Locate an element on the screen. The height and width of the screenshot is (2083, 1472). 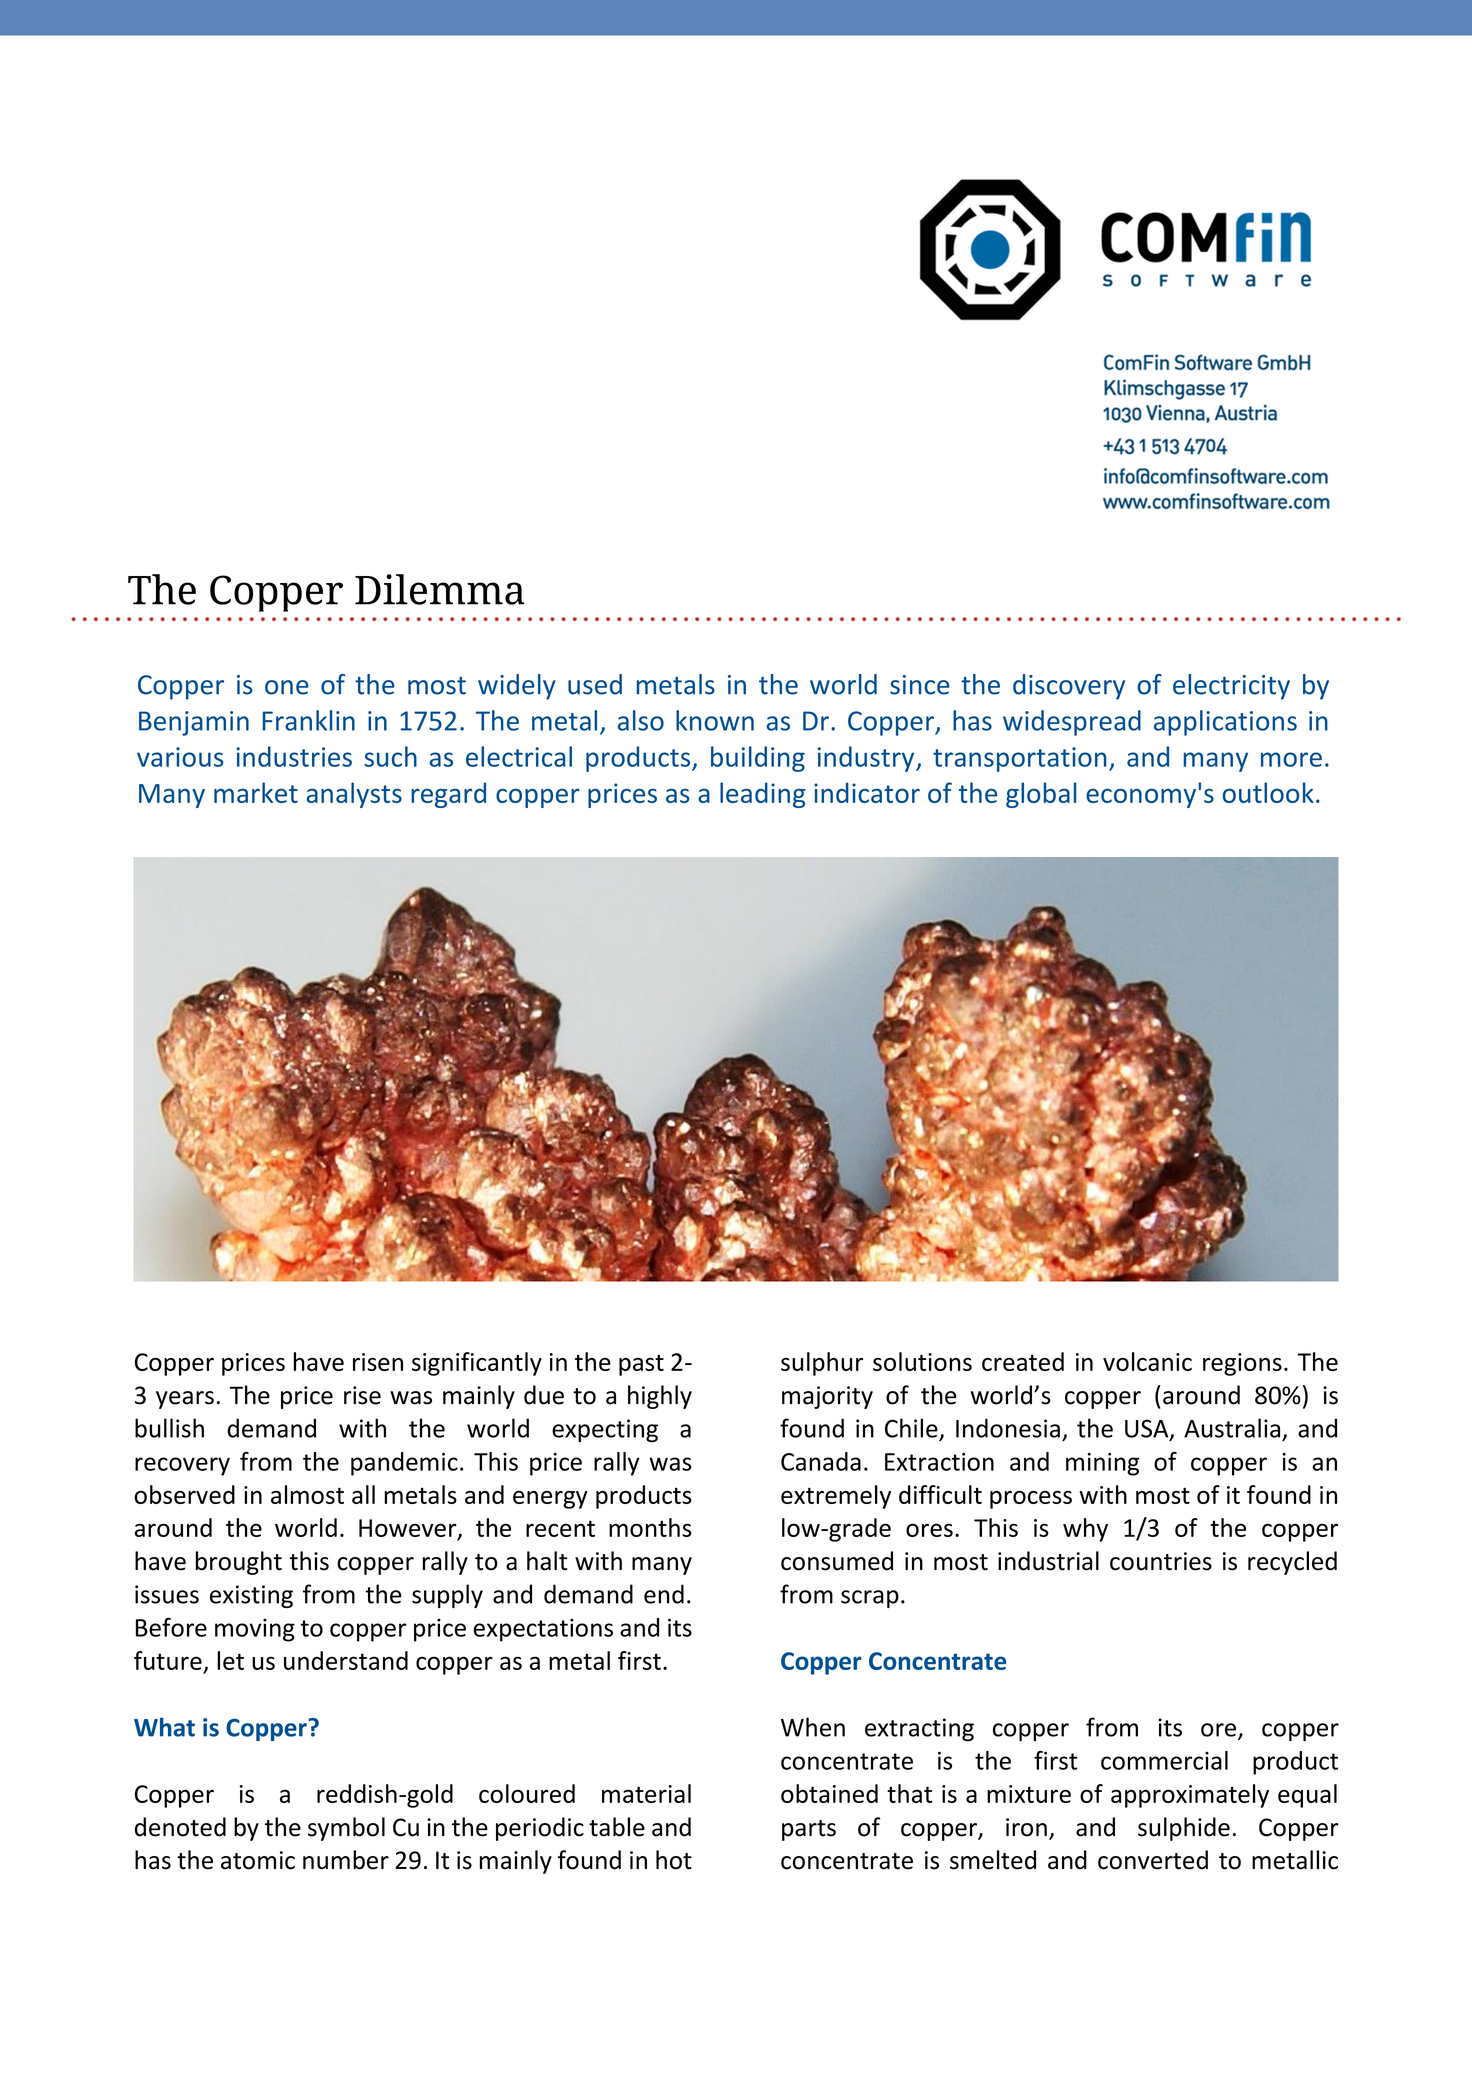
electricity is located at coordinates (1231, 687).
